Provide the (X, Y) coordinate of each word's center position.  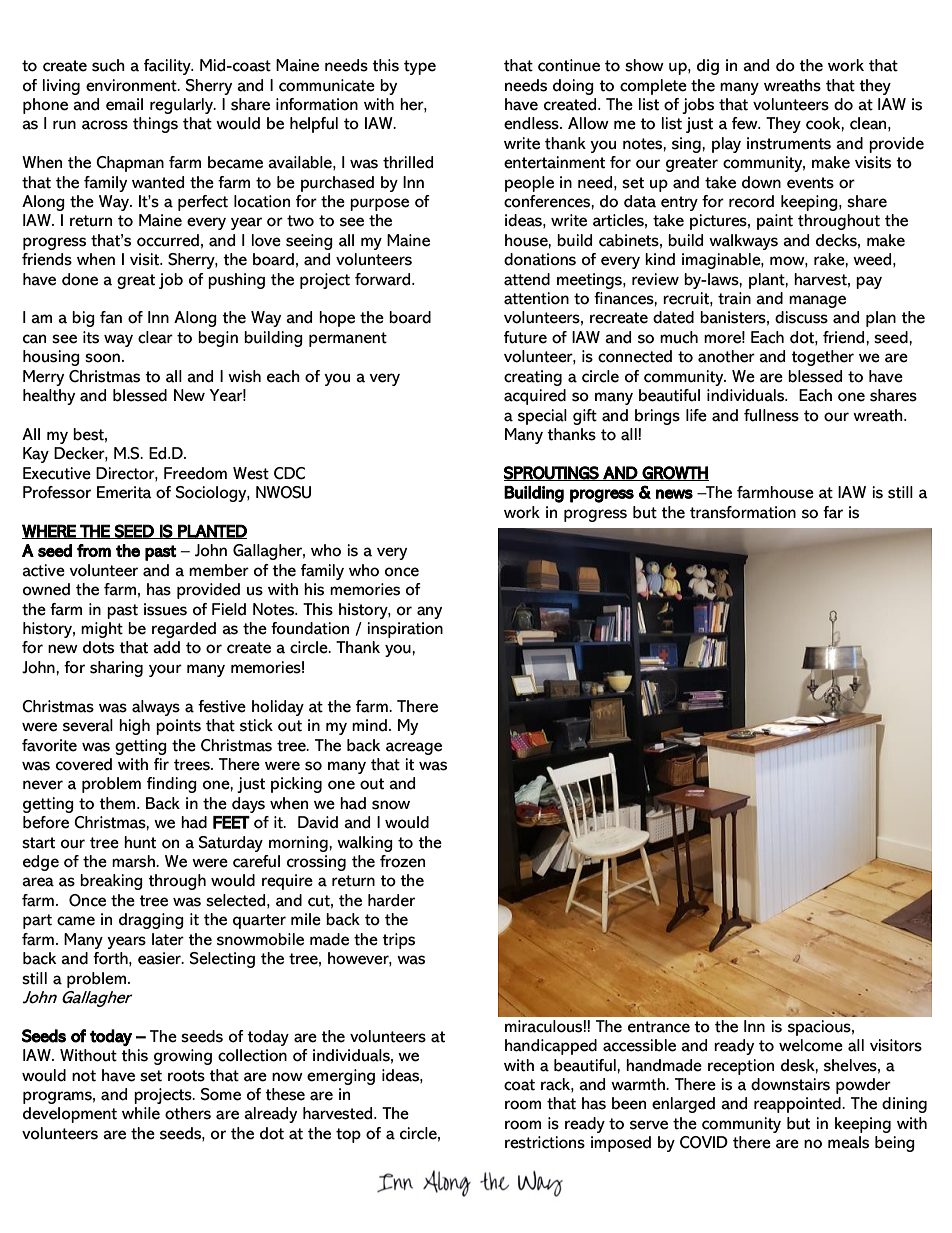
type (420, 67)
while (141, 1113)
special (542, 417)
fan (111, 317)
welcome (811, 1045)
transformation (743, 512)
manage (817, 301)
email (124, 104)
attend (527, 279)
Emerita (124, 492)
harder (391, 900)
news (674, 494)
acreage (414, 748)
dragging (151, 921)
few (746, 123)
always (156, 708)
